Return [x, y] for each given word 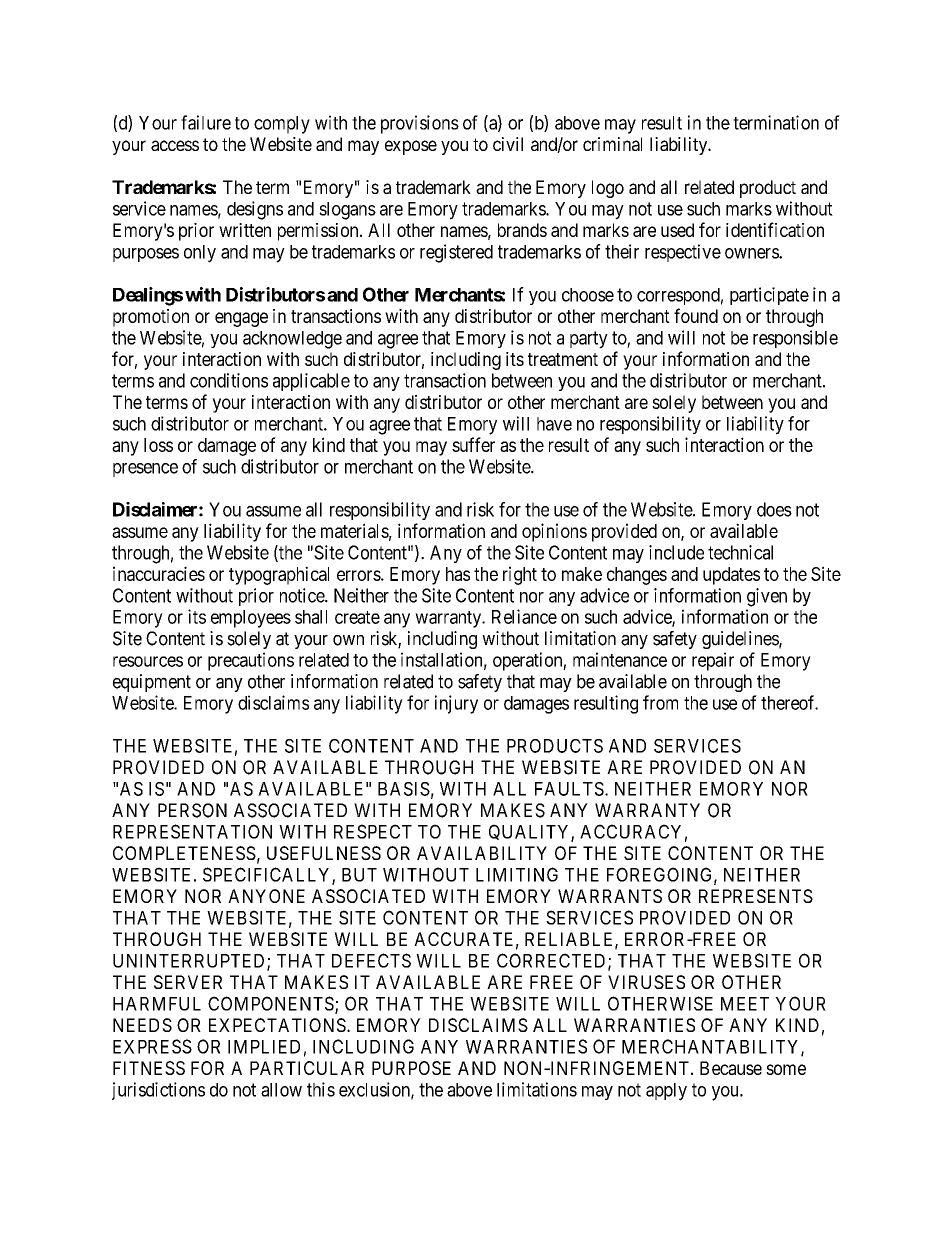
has [458, 574]
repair [713, 661]
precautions [251, 661]
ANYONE [266, 896]
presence [145, 470]
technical [740, 552]
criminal [612, 144]
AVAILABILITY [482, 853]
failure [206, 122]
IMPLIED [264, 1047]
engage [241, 319]
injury [456, 704]
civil [508, 144]
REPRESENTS [756, 896]
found [696, 315]
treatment [563, 359]
